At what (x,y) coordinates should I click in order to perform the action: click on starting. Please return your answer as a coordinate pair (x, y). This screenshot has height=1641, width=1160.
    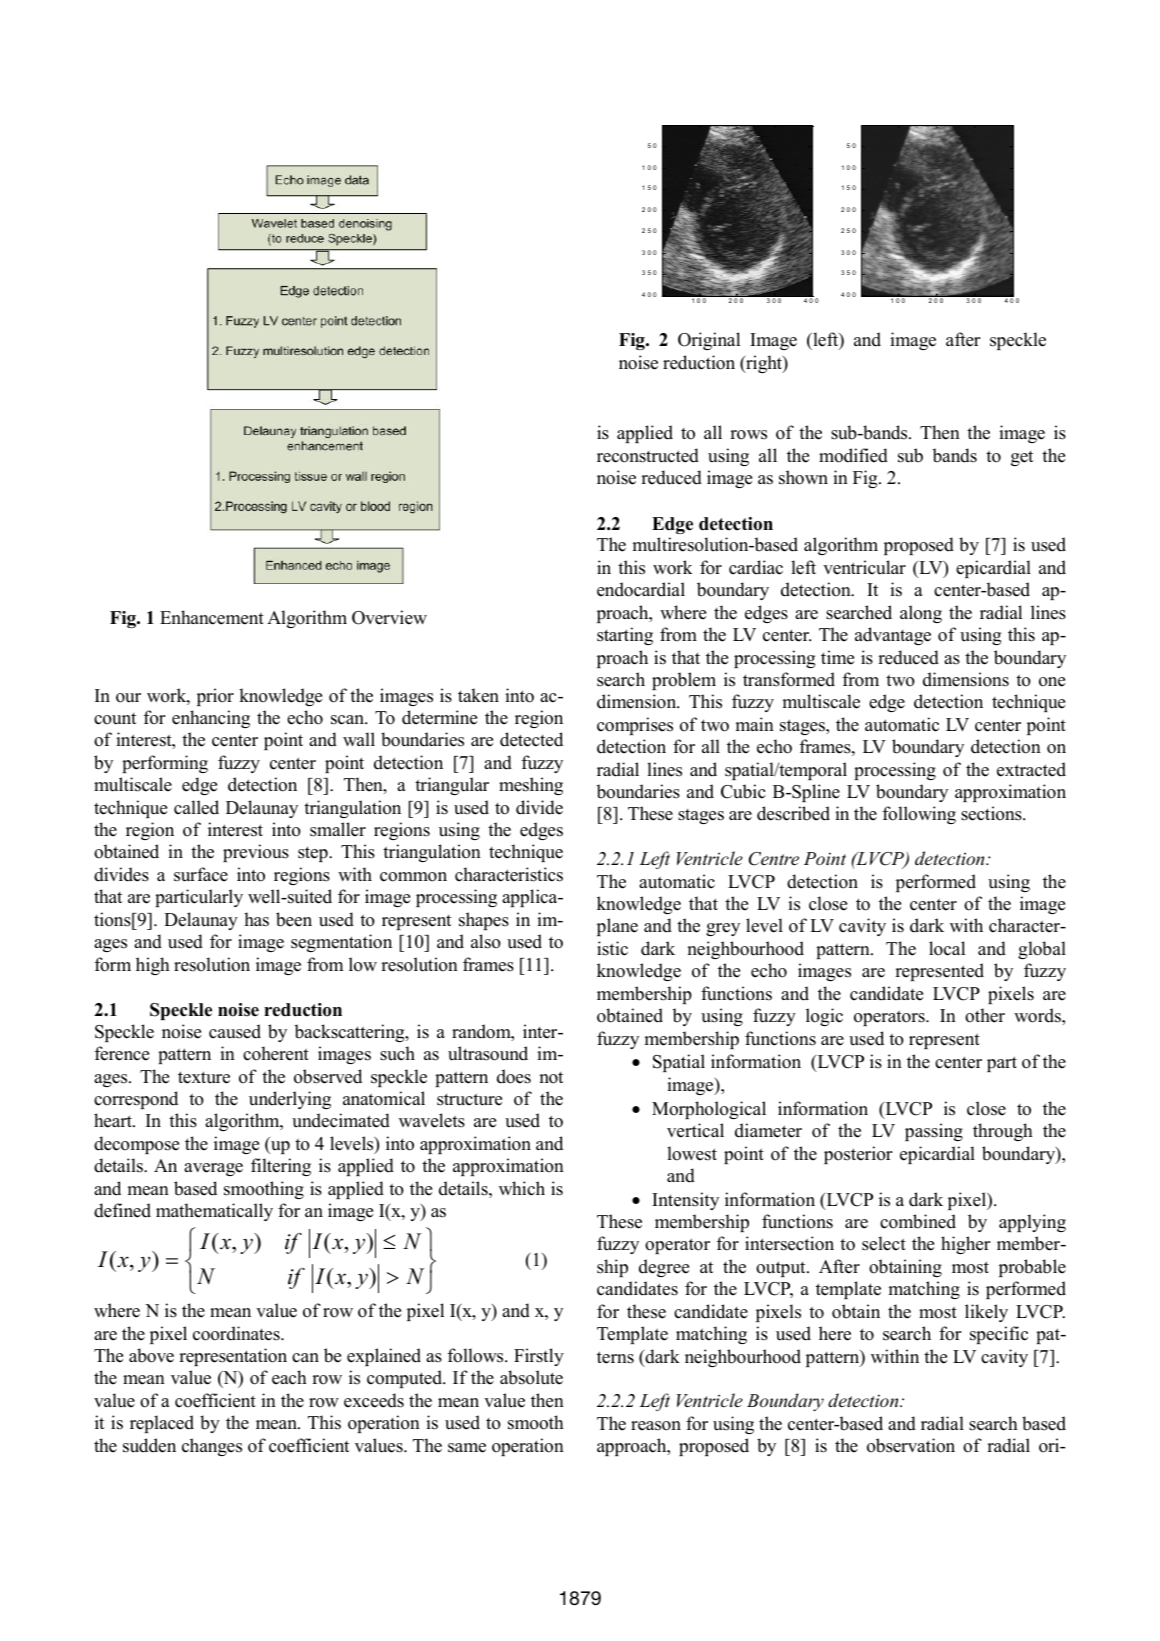
    Looking at the image, I should click on (625, 636).
